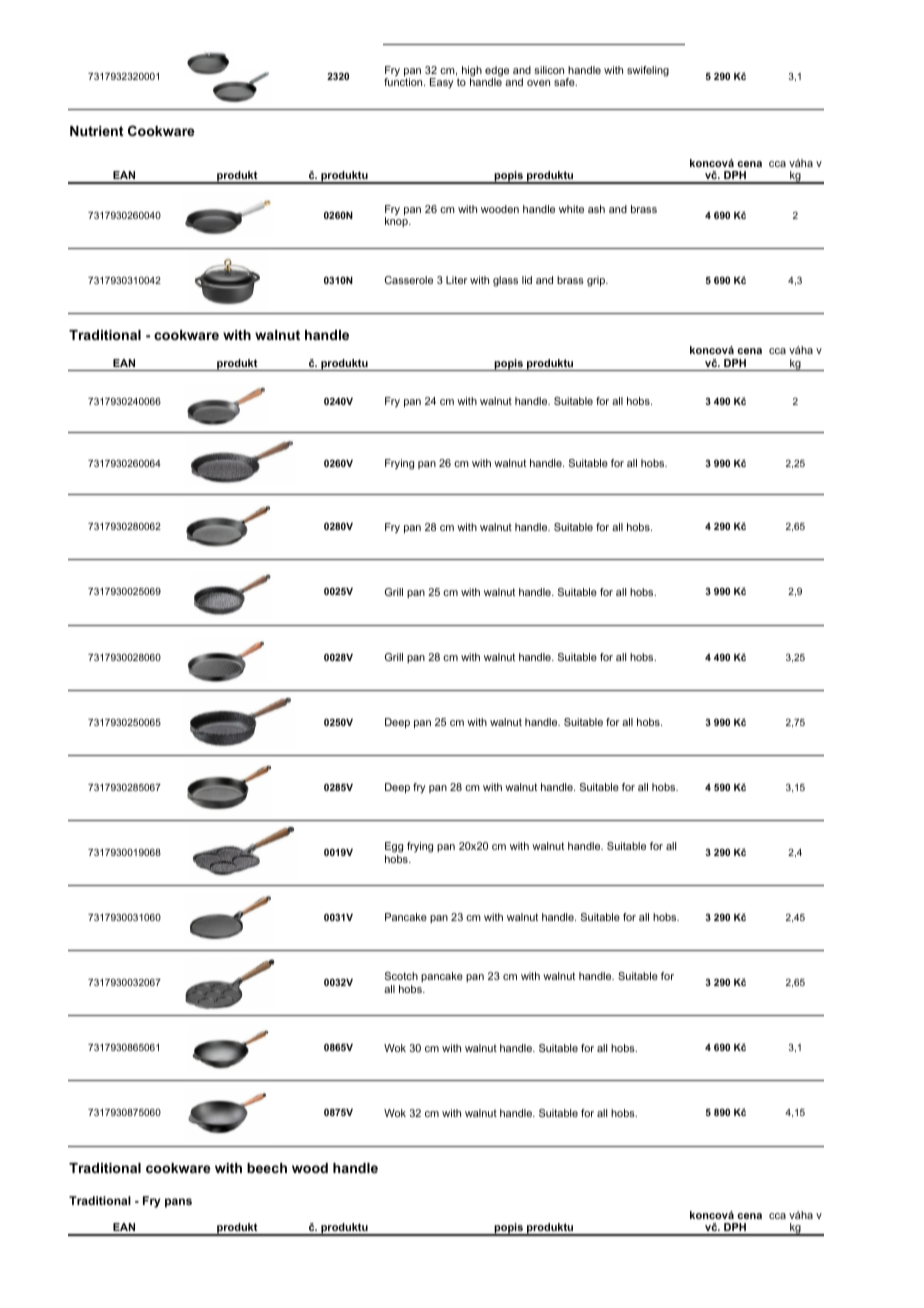 This screenshot has height=1308, width=924. Describe the element at coordinates (178, 1203) in the screenshot. I see `pans` at that location.
